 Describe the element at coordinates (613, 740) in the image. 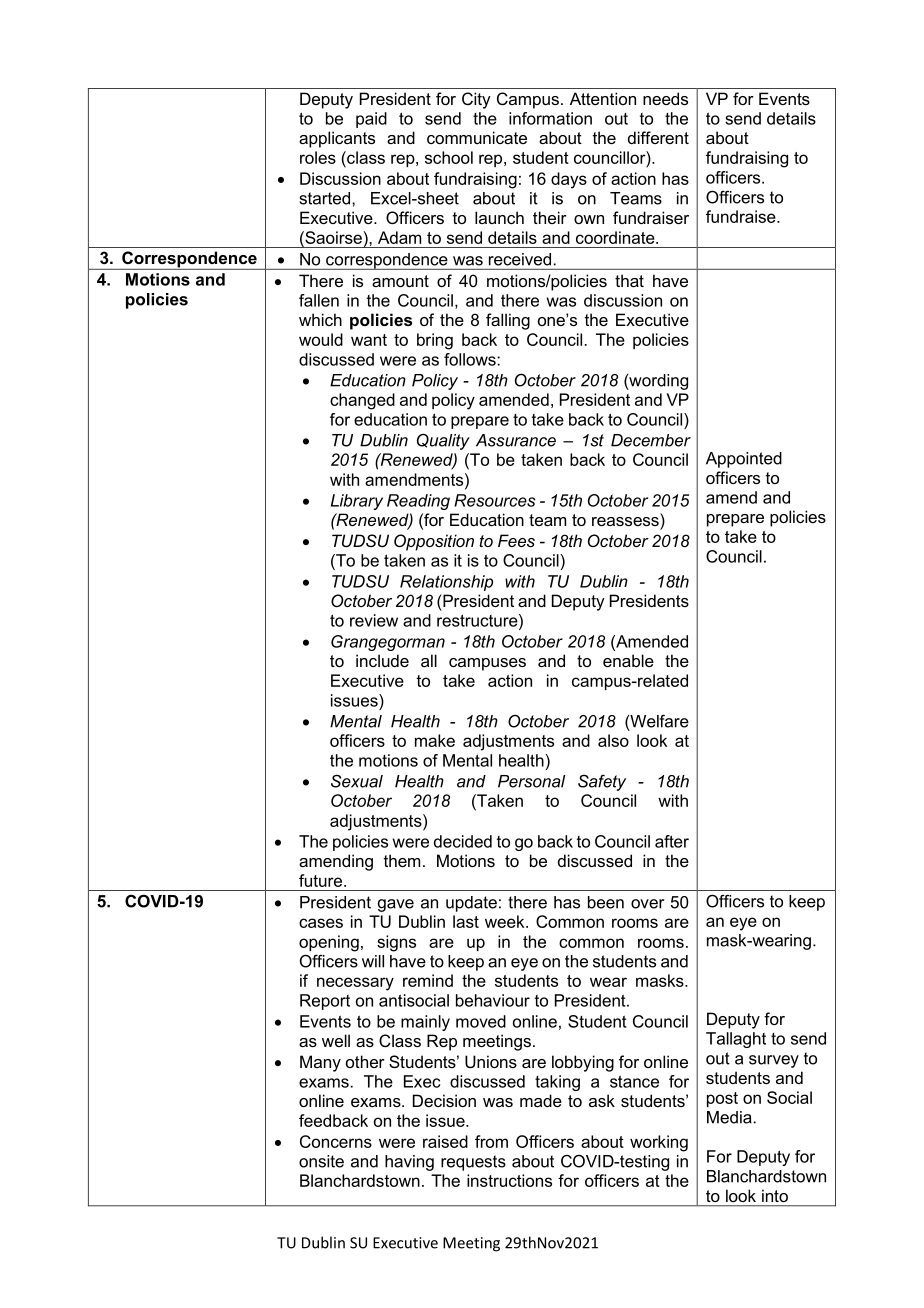

I see `also` at that location.
